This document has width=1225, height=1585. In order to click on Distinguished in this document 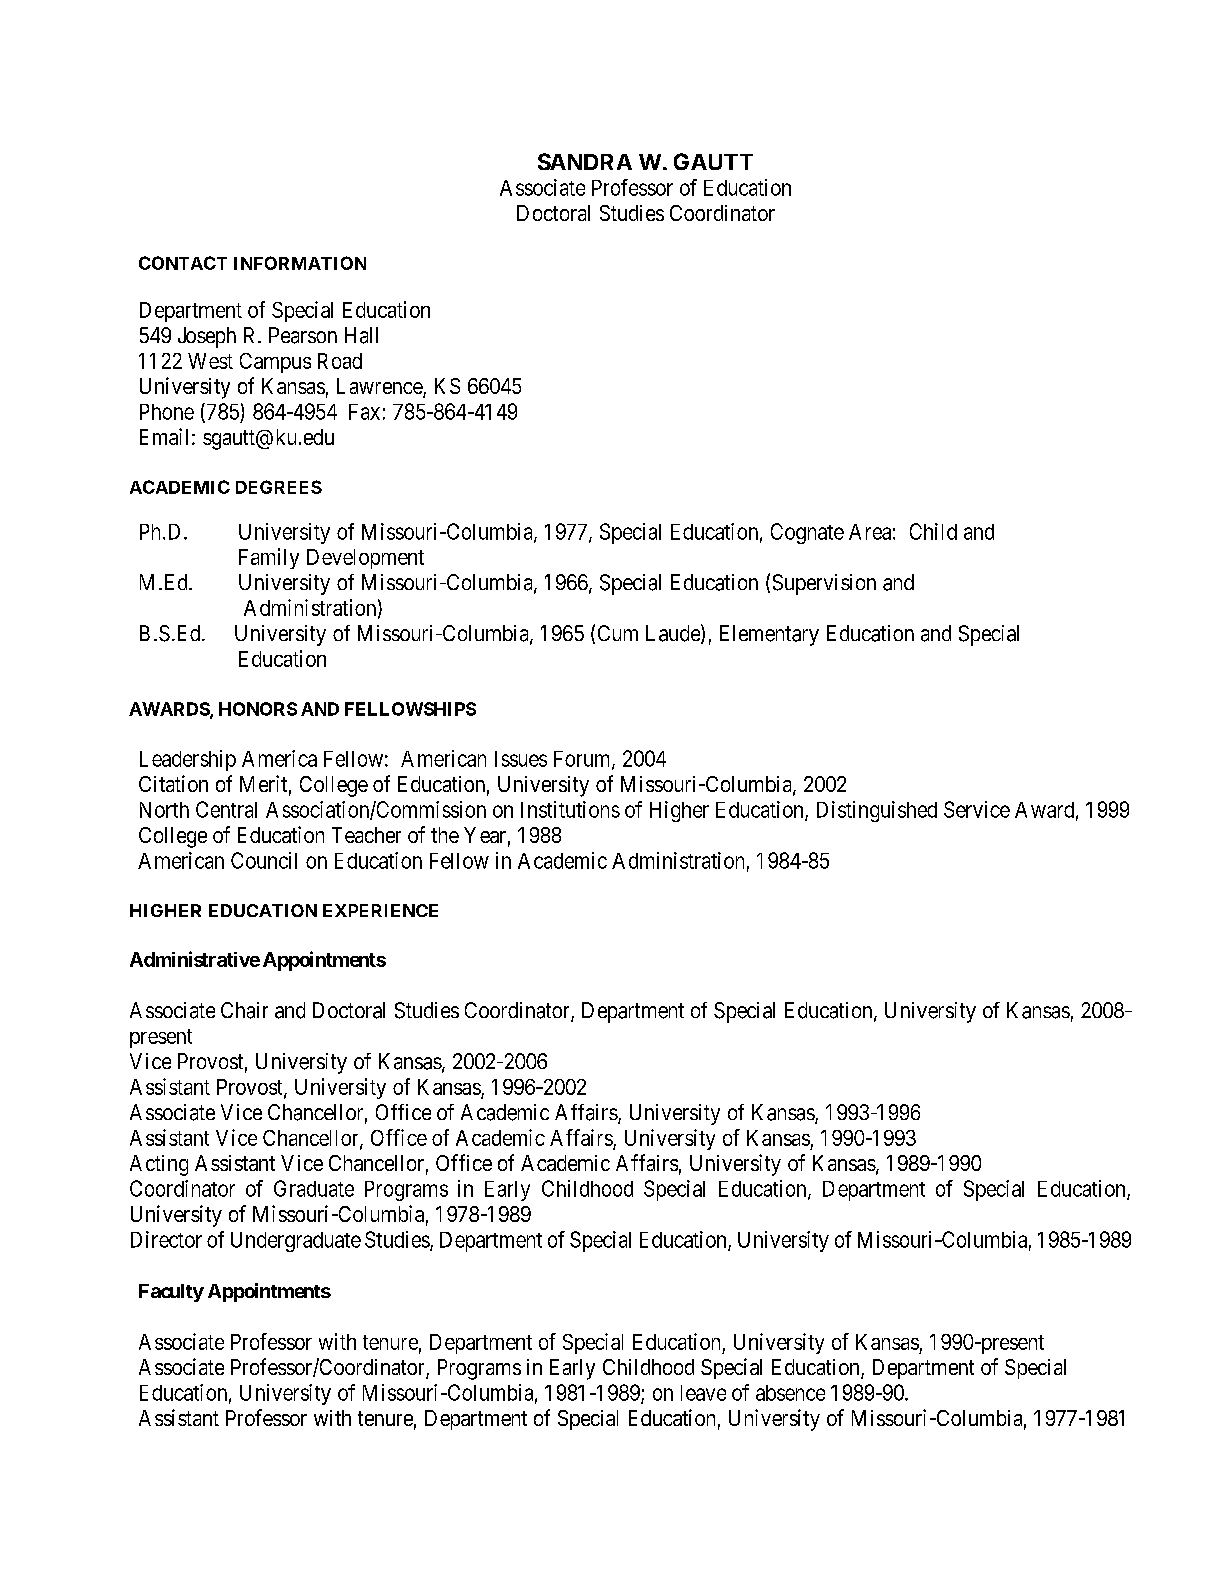, I will do `click(877, 811)`.
